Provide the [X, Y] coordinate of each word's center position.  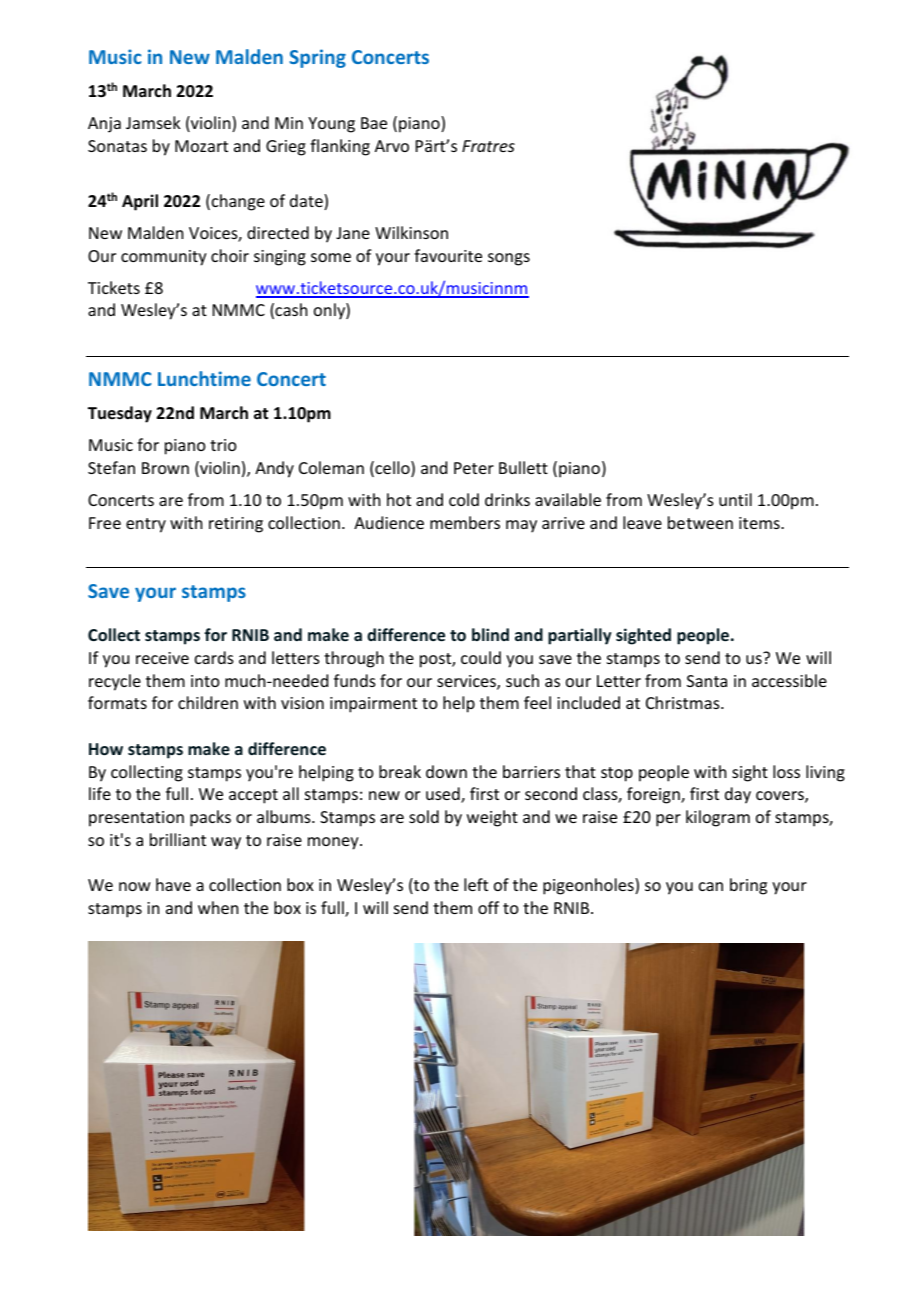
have [173, 884]
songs [509, 259]
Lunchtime [204, 378]
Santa [707, 681]
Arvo [392, 146]
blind [490, 634]
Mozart [201, 146]
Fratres [488, 146]
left [476, 884]
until [735, 499]
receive [162, 658]
